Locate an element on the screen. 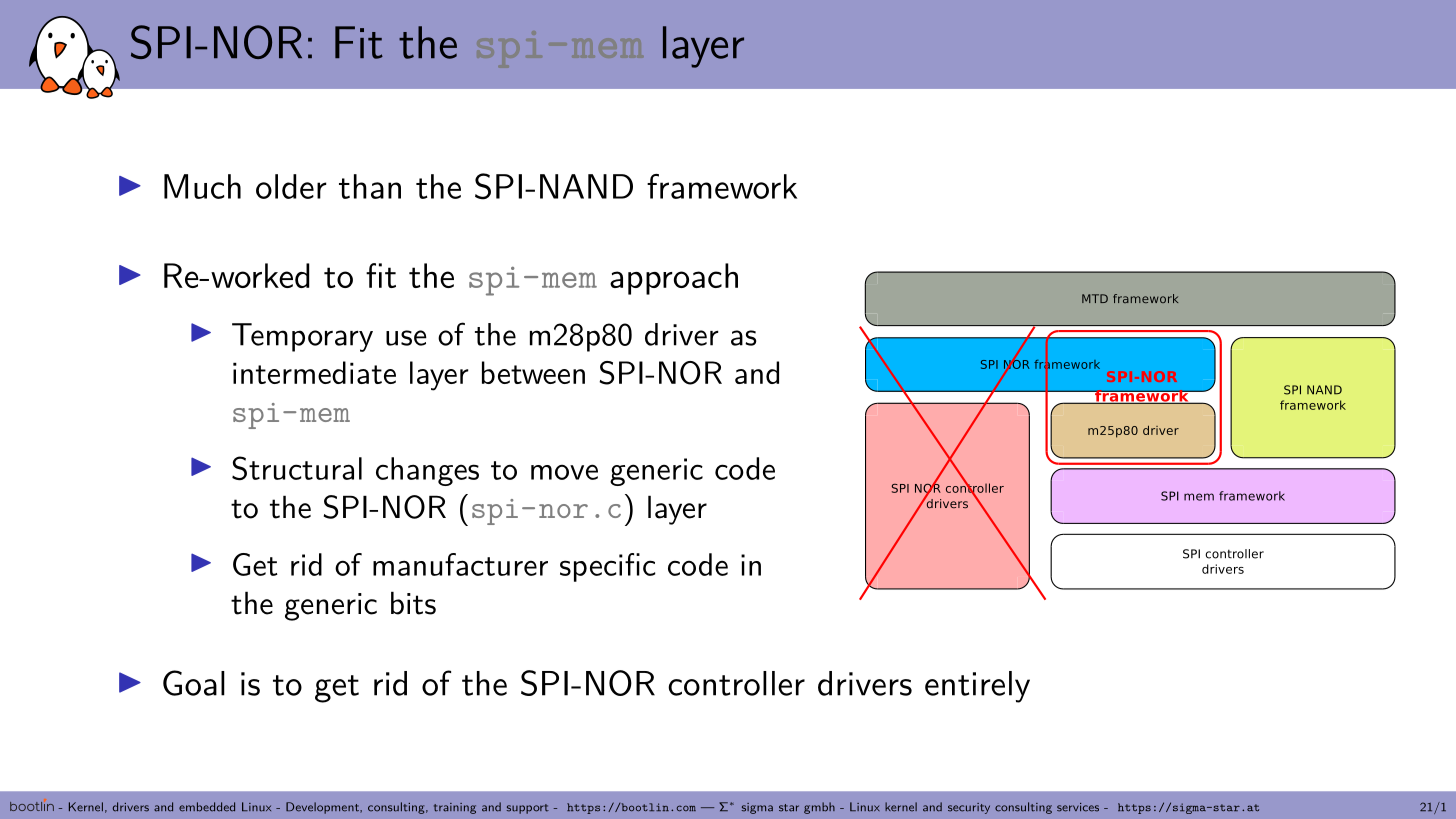 The width and height of the screenshot is (1456, 819). security is located at coordinates (969, 808).
